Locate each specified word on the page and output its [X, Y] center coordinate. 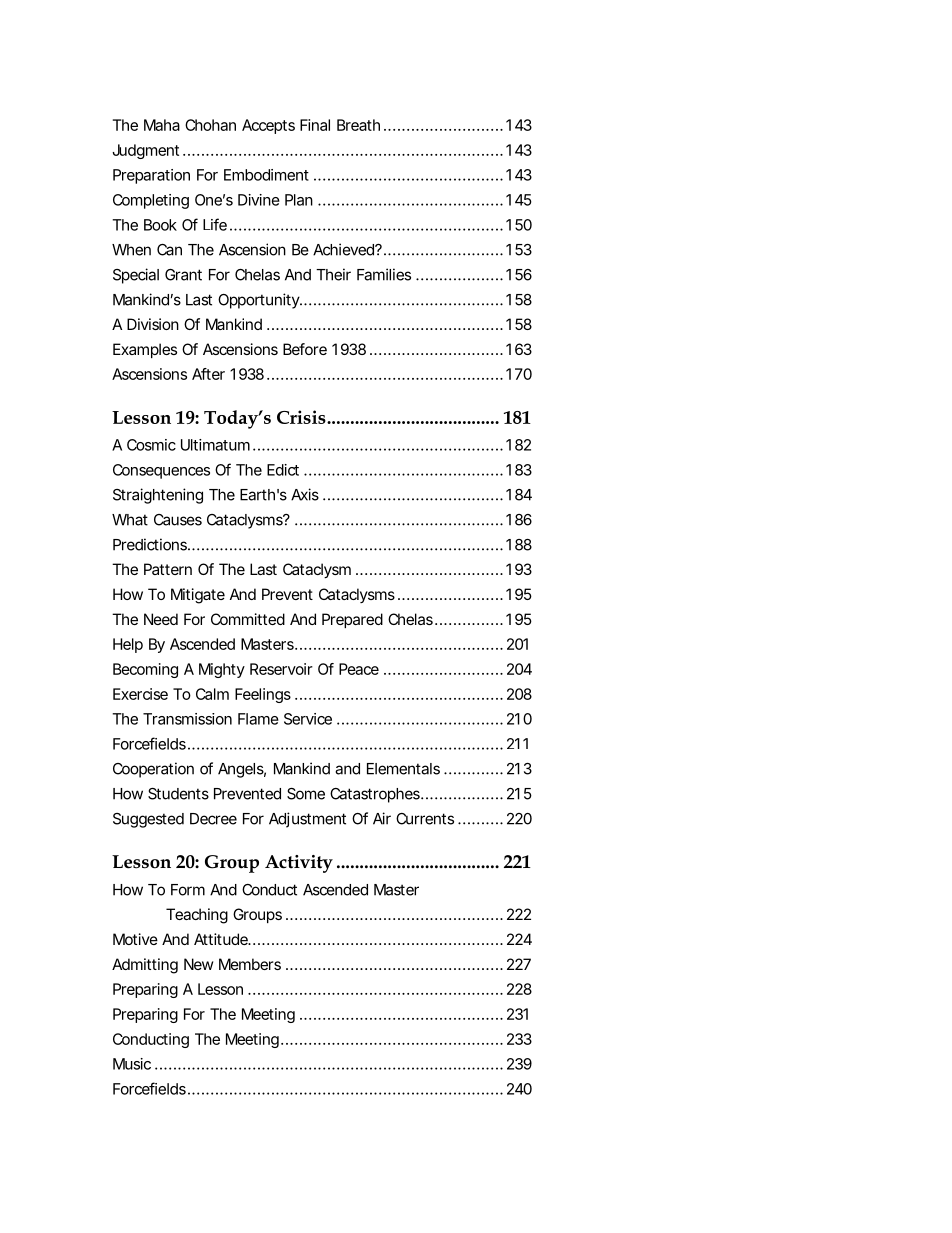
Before [305, 349]
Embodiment [266, 175]
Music [132, 1064]
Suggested [148, 820]
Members [250, 964]
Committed [248, 619]
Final [315, 125]
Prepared [352, 620]
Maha [162, 125]
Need [161, 619]
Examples [145, 350]
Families [384, 274]
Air [382, 818]
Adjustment [307, 820]
